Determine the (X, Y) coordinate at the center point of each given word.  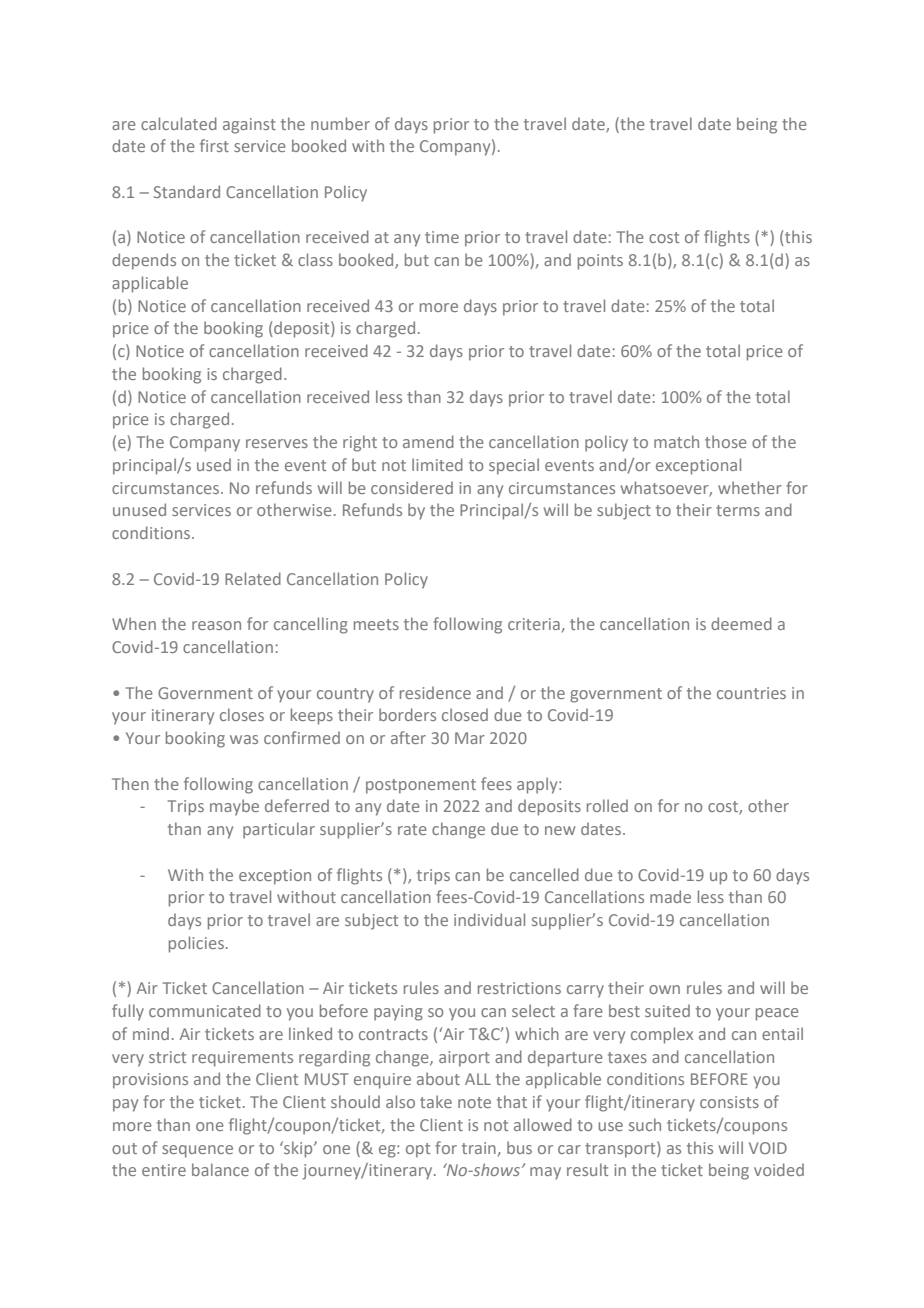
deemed (741, 623)
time (442, 237)
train (479, 1148)
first (214, 145)
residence (435, 692)
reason (216, 625)
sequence (197, 1151)
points (600, 262)
